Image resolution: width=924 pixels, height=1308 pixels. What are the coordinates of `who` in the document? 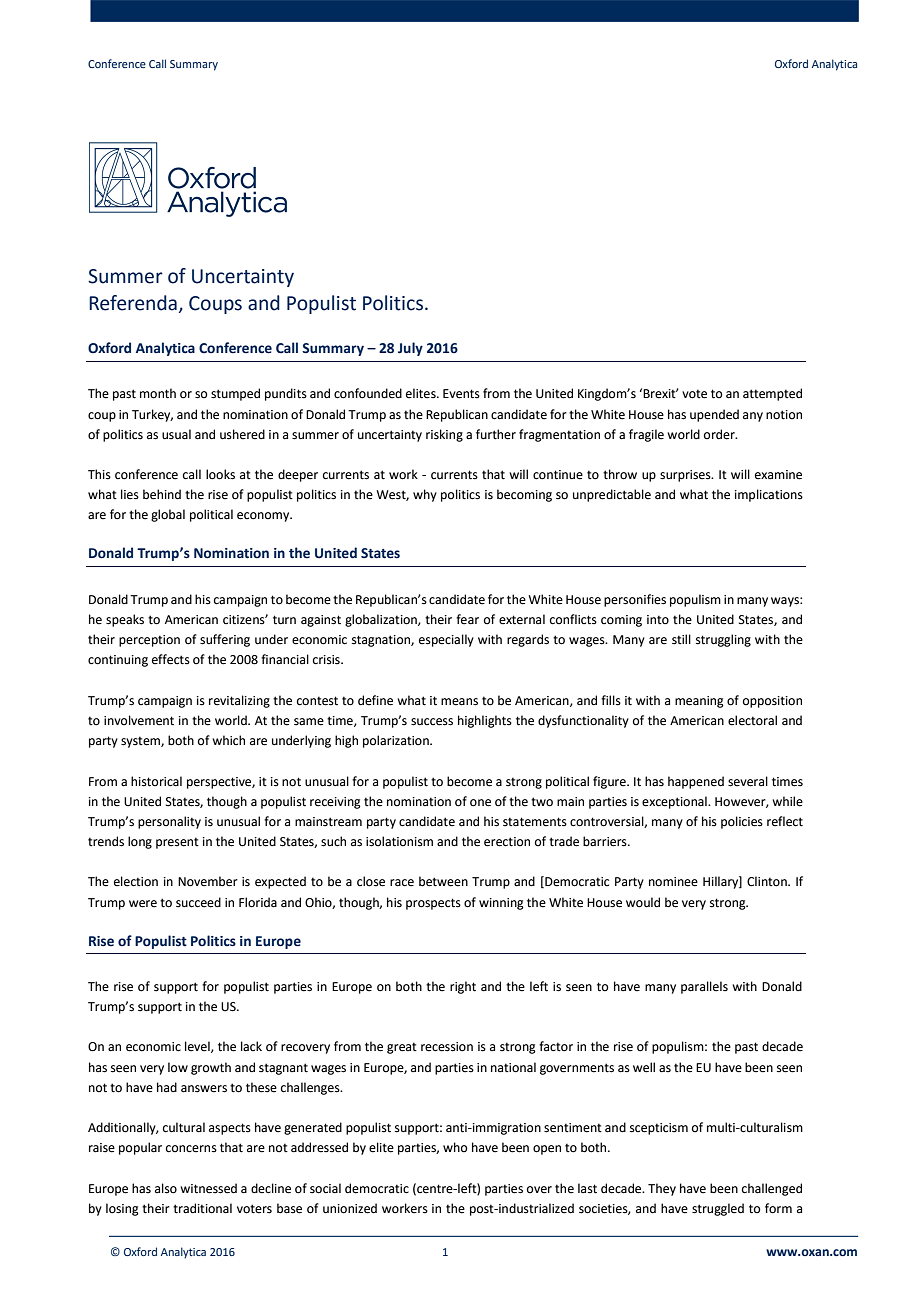 It's located at (455, 1147).
